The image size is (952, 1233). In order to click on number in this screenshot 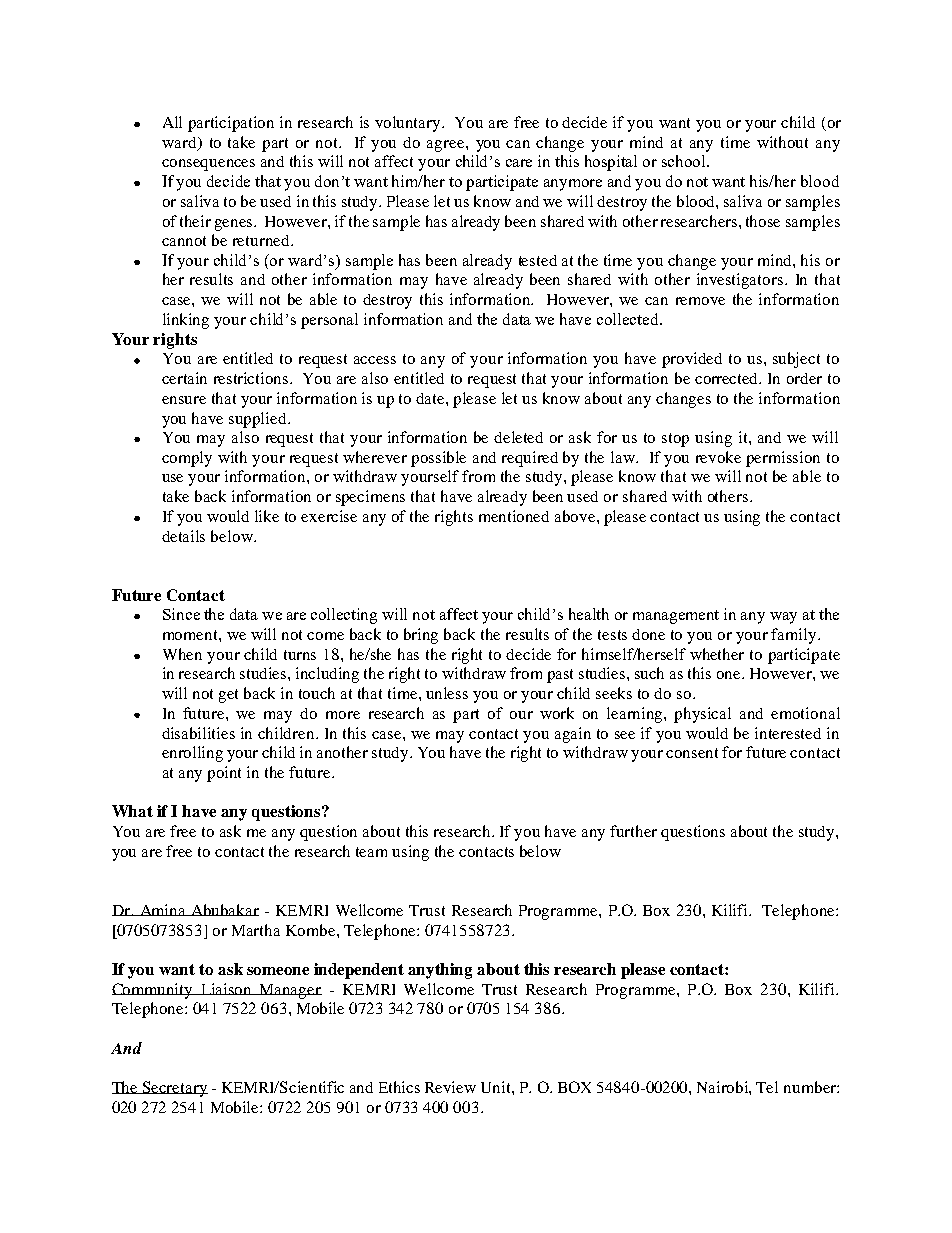, I will do `click(811, 1087)`.
